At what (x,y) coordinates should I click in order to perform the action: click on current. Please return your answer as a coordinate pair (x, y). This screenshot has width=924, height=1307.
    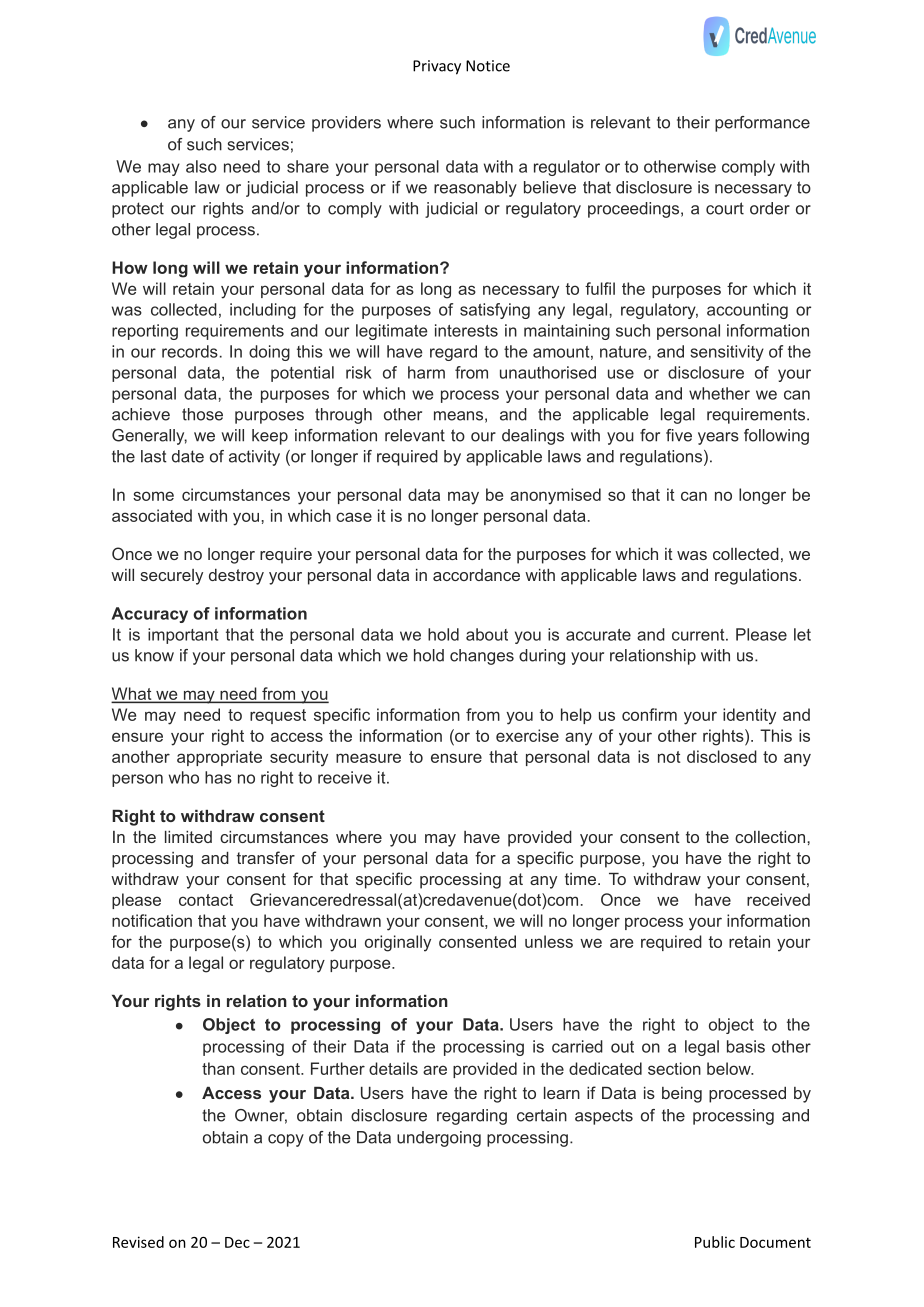
    Looking at the image, I should click on (699, 635).
